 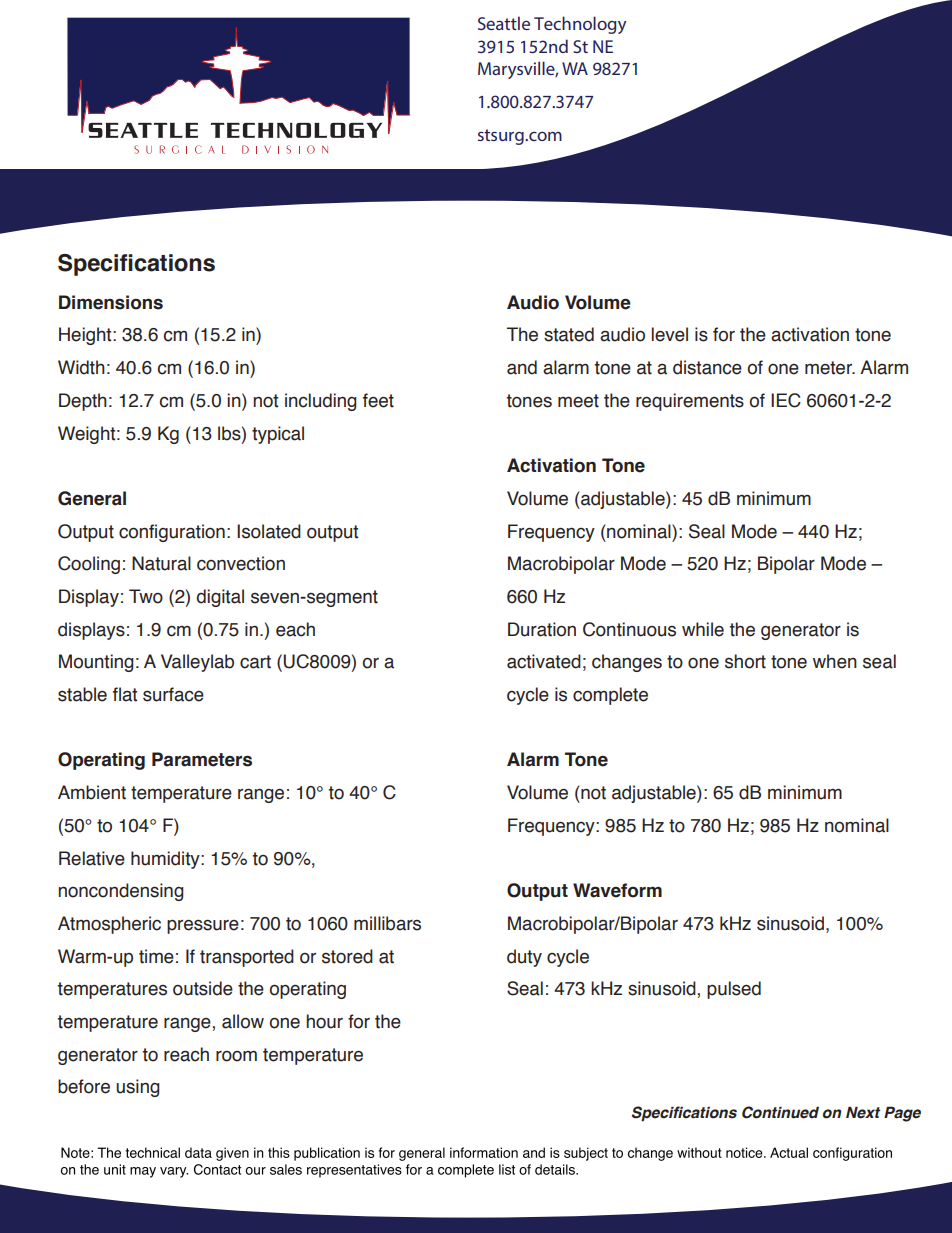 What do you see at coordinates (580, 25) in the screenshot?
I see `Technology` at bounding box center [580, 25].
